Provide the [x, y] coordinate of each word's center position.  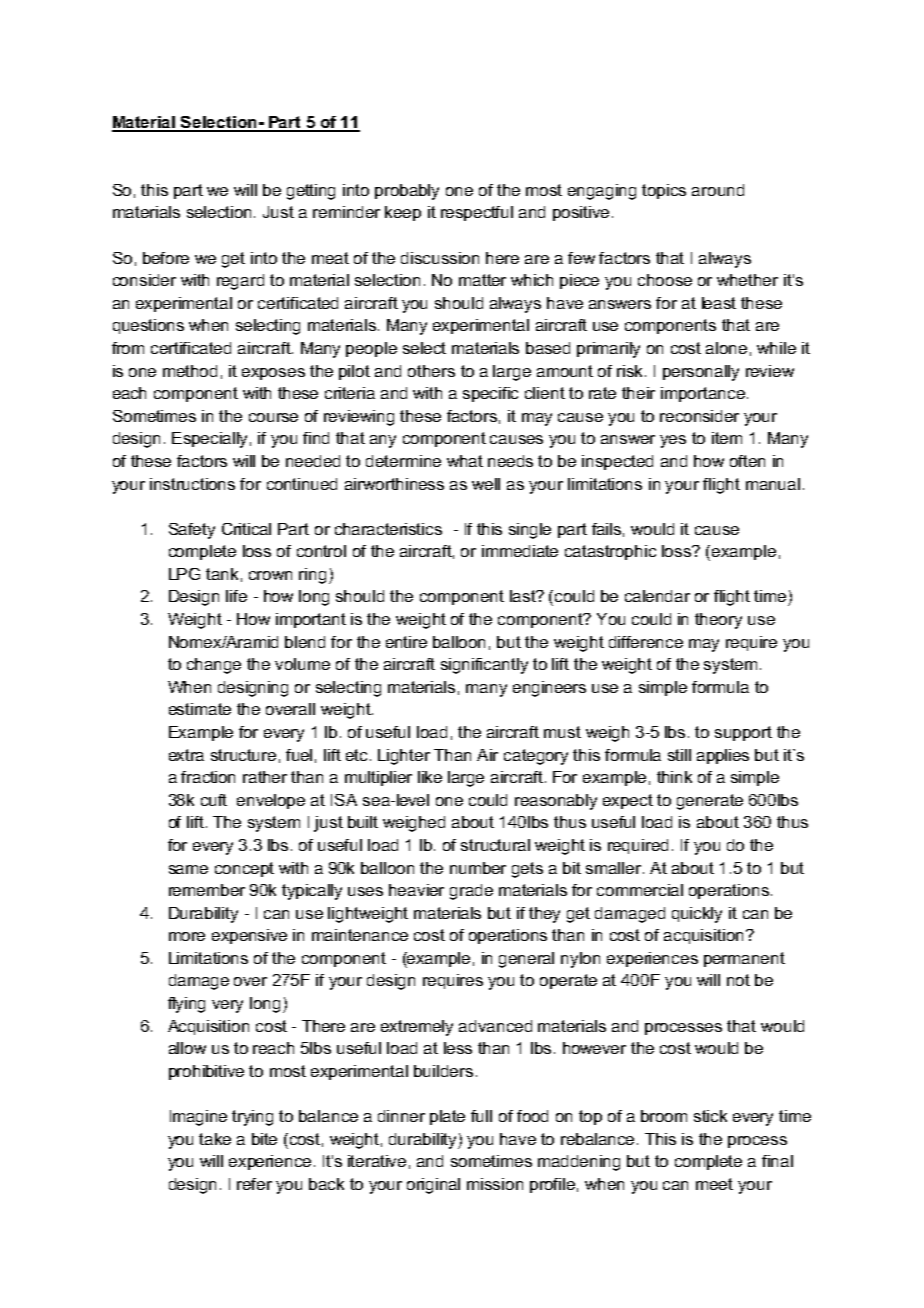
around [718, 190]
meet [714, 1184]
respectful [477, 213]
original [433, 1186]
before [166, 258]
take [215, 1139]
